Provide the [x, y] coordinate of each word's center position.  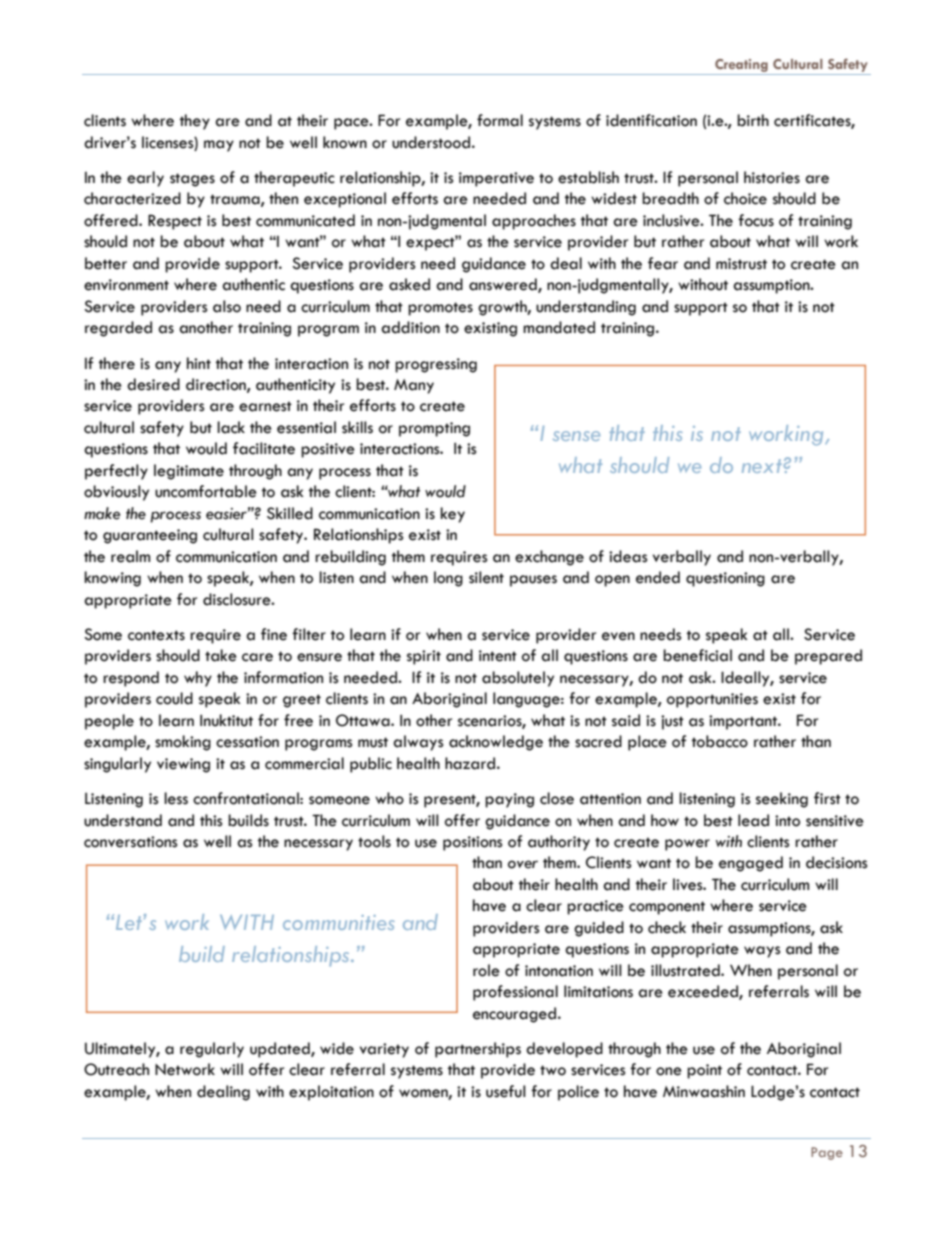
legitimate [189, 472]
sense [576, 436]
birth [753, 120]
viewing [183, 765]
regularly [212, 1050]
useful [506, 1091]
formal [500, 120]
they [195, 122]
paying [509, 800]
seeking [782, 800]
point [704, 1071]
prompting [434, 429]
